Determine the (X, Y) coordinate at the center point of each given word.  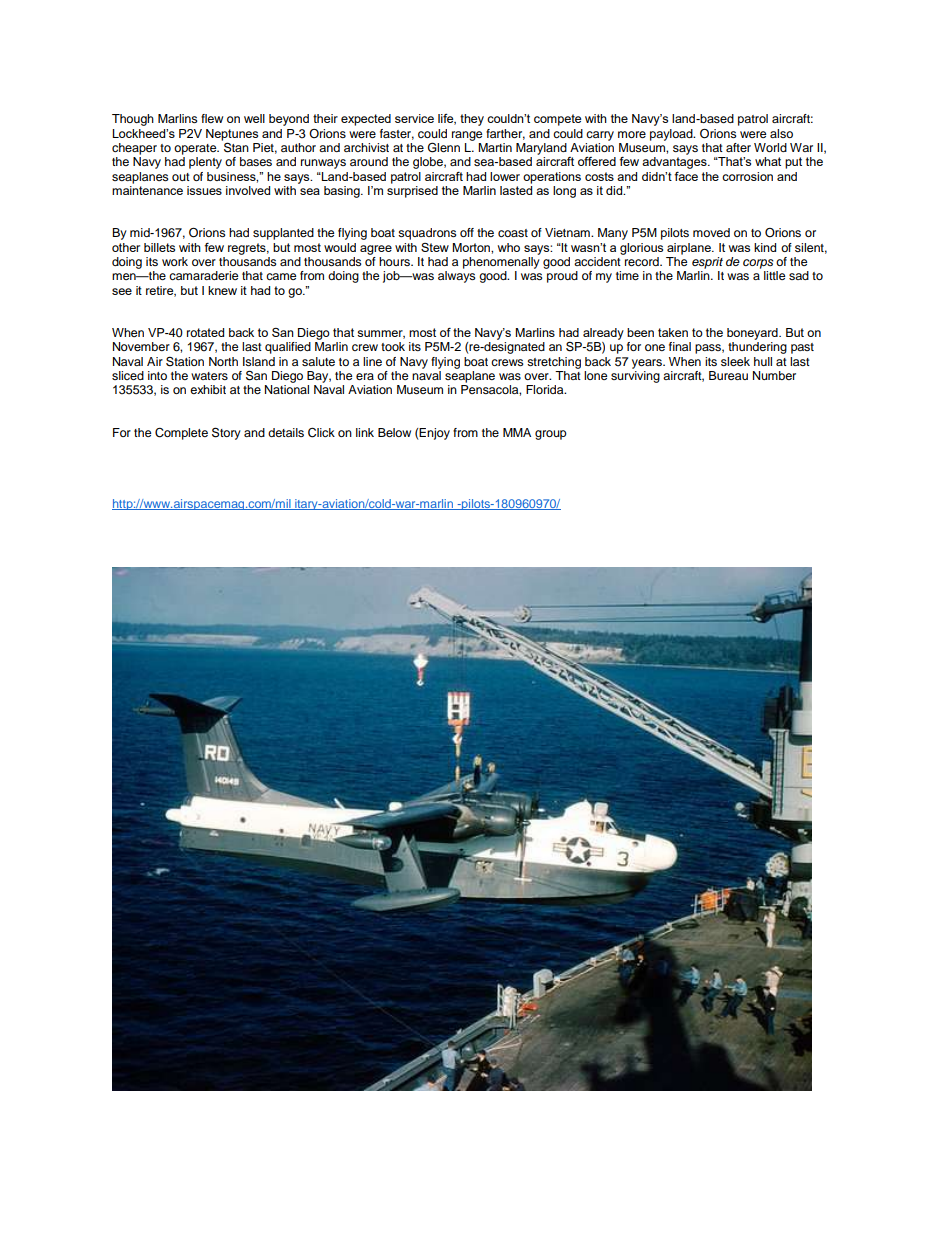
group (551, 435)
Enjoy (434, 434)
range (467, 136)
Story (226, 433)
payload (672, 135)
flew (212, 118)
